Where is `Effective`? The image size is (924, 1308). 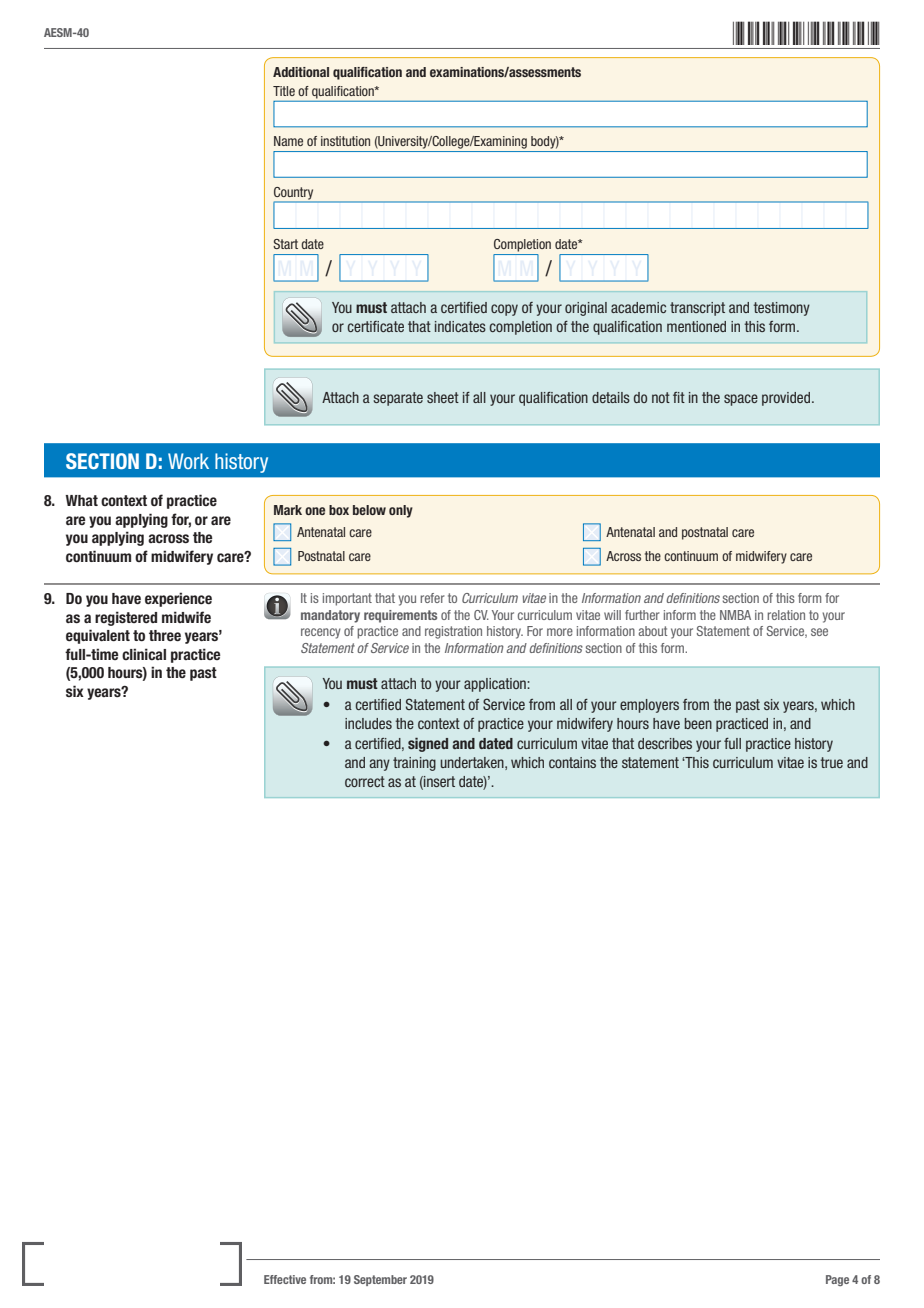
Effective is located at coordinates (285, 1279).
